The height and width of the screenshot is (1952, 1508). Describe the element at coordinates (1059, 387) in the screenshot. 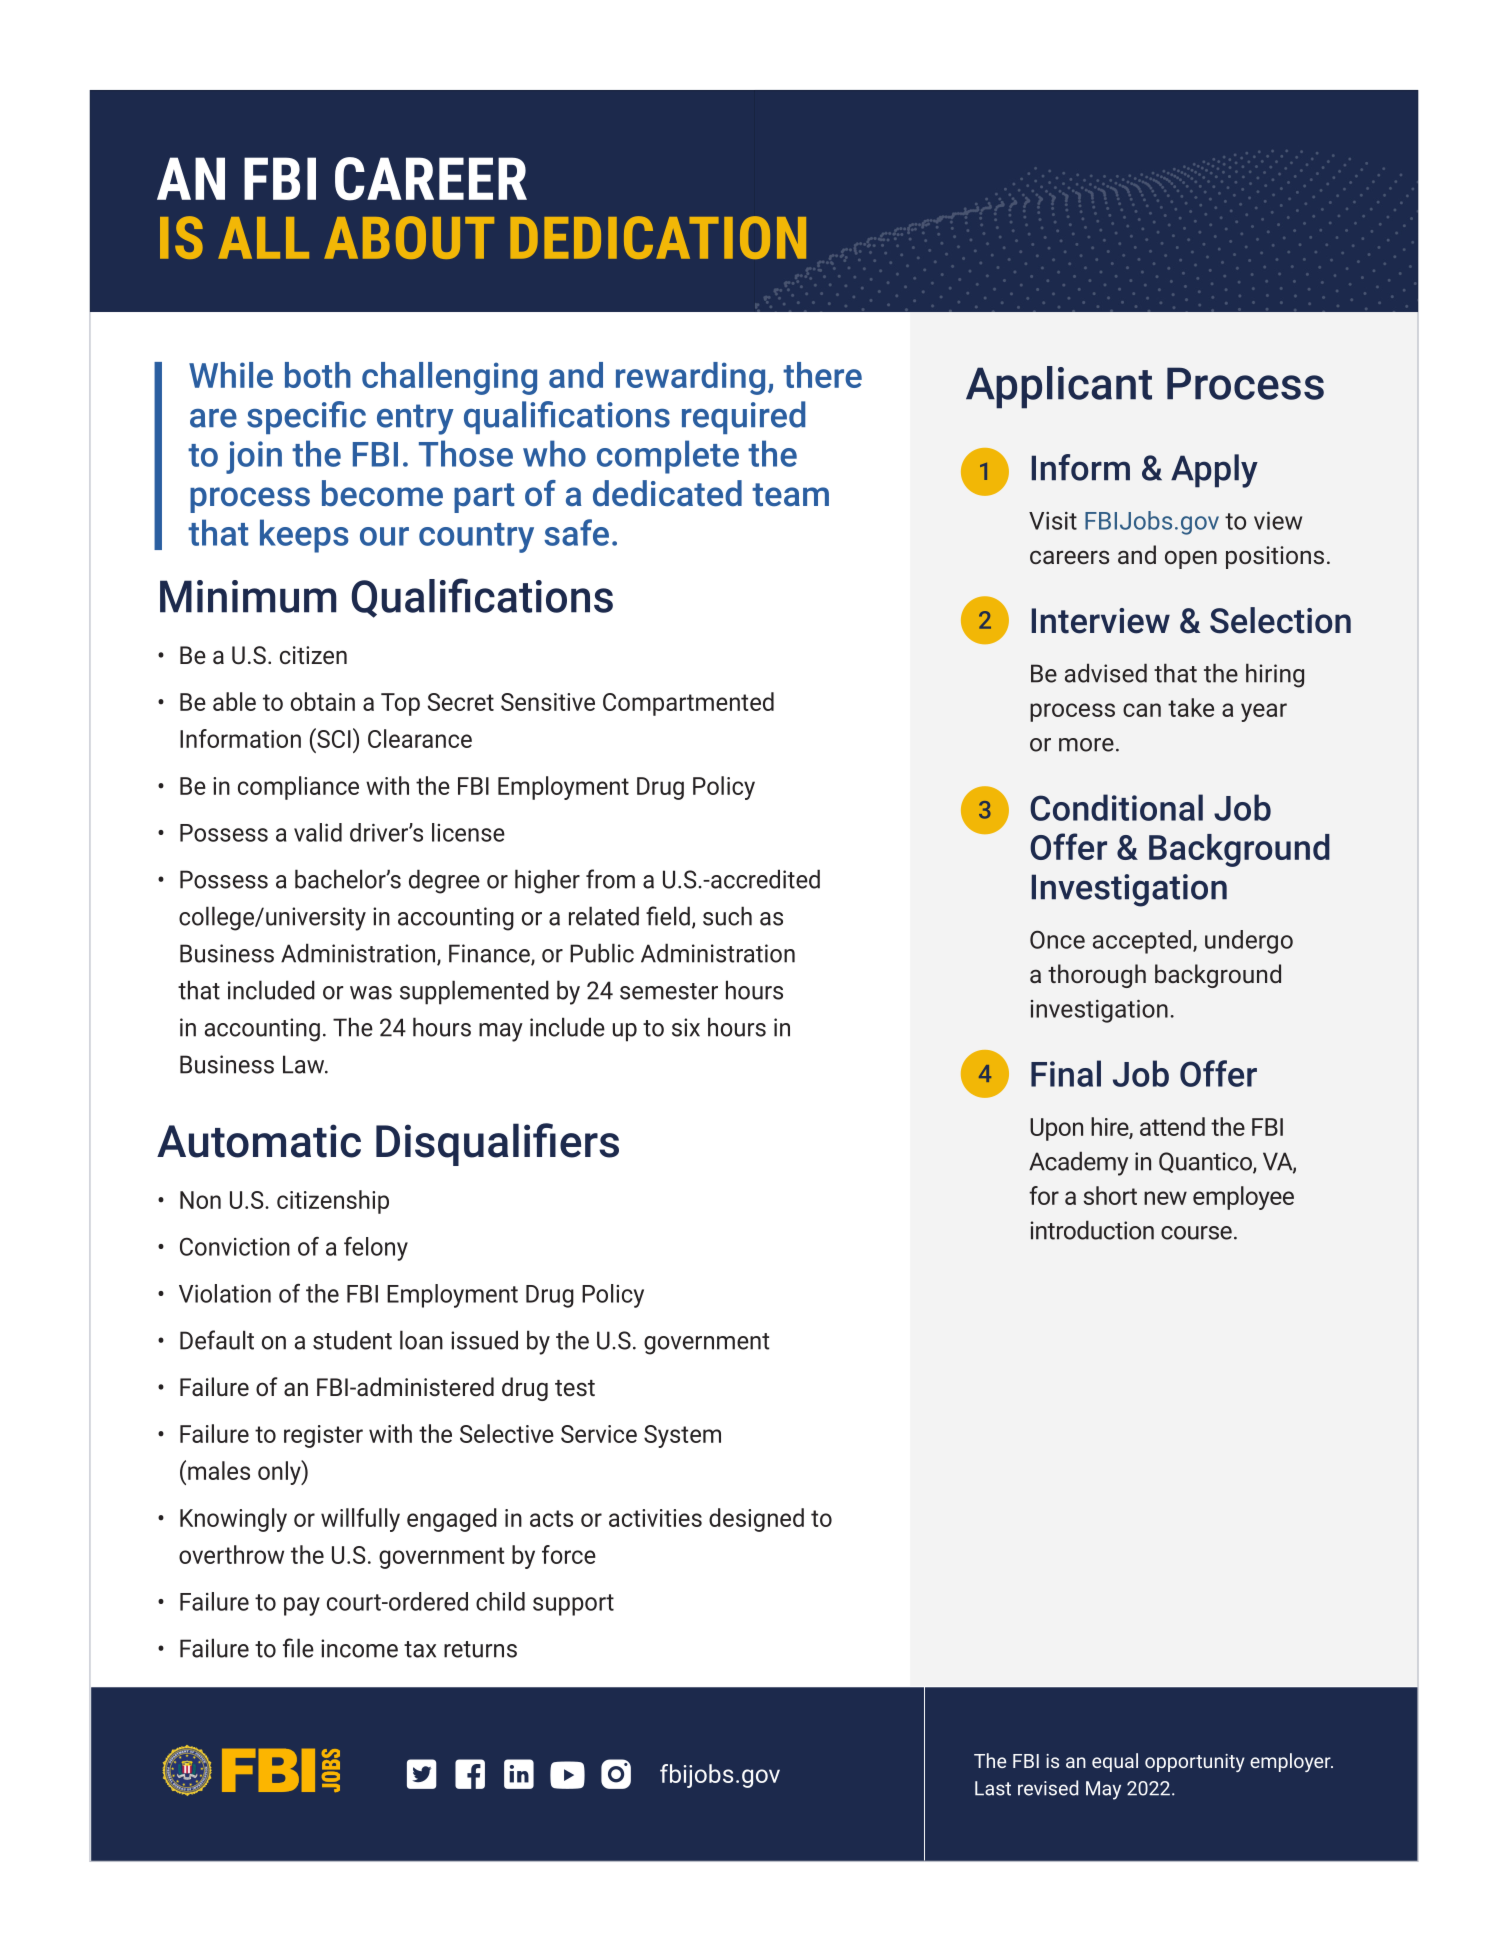

I see `Applicant` at that location.
